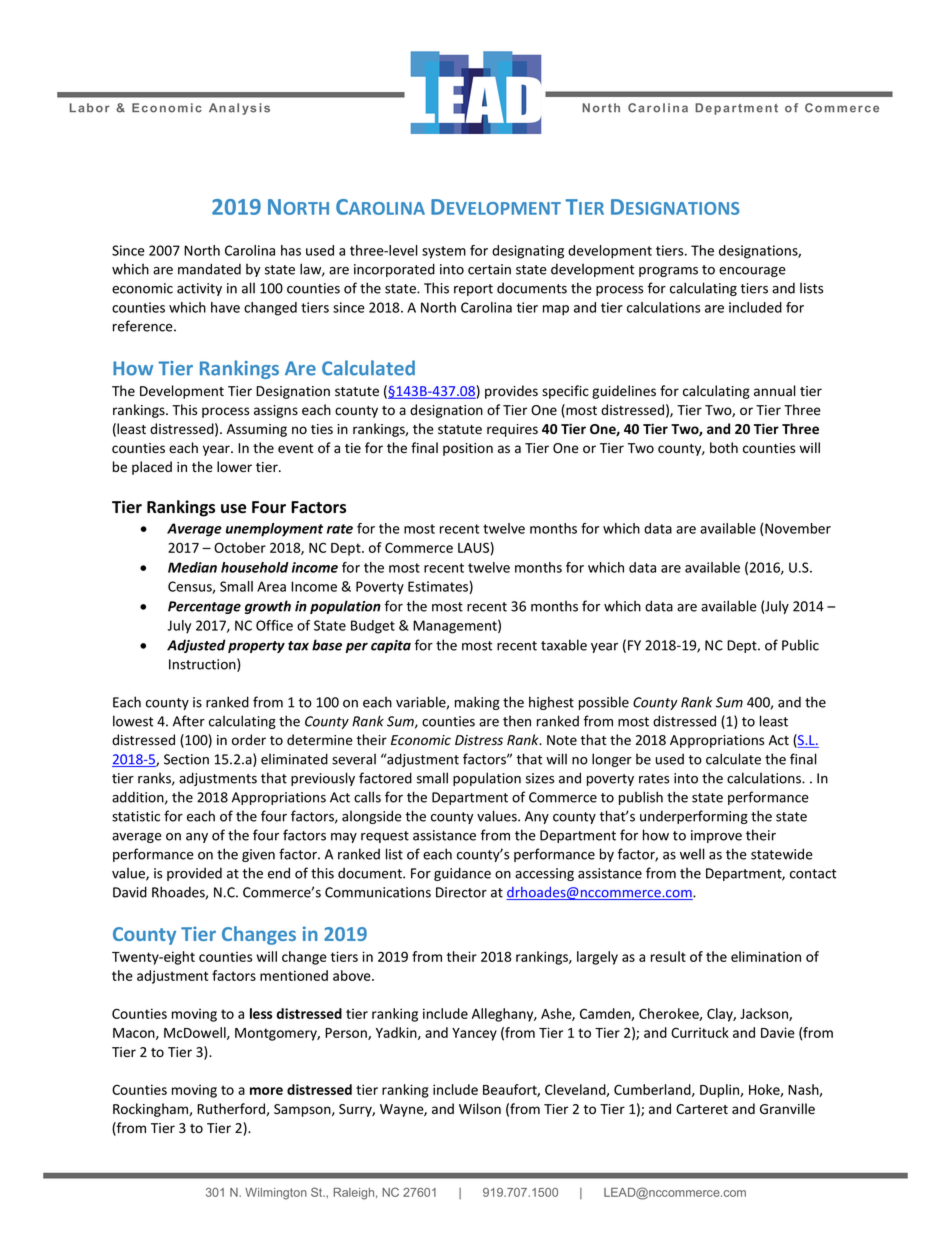  Describe the element at coordinates (276, 1194) in the screenshot. I see `Wilmington` at that location.
